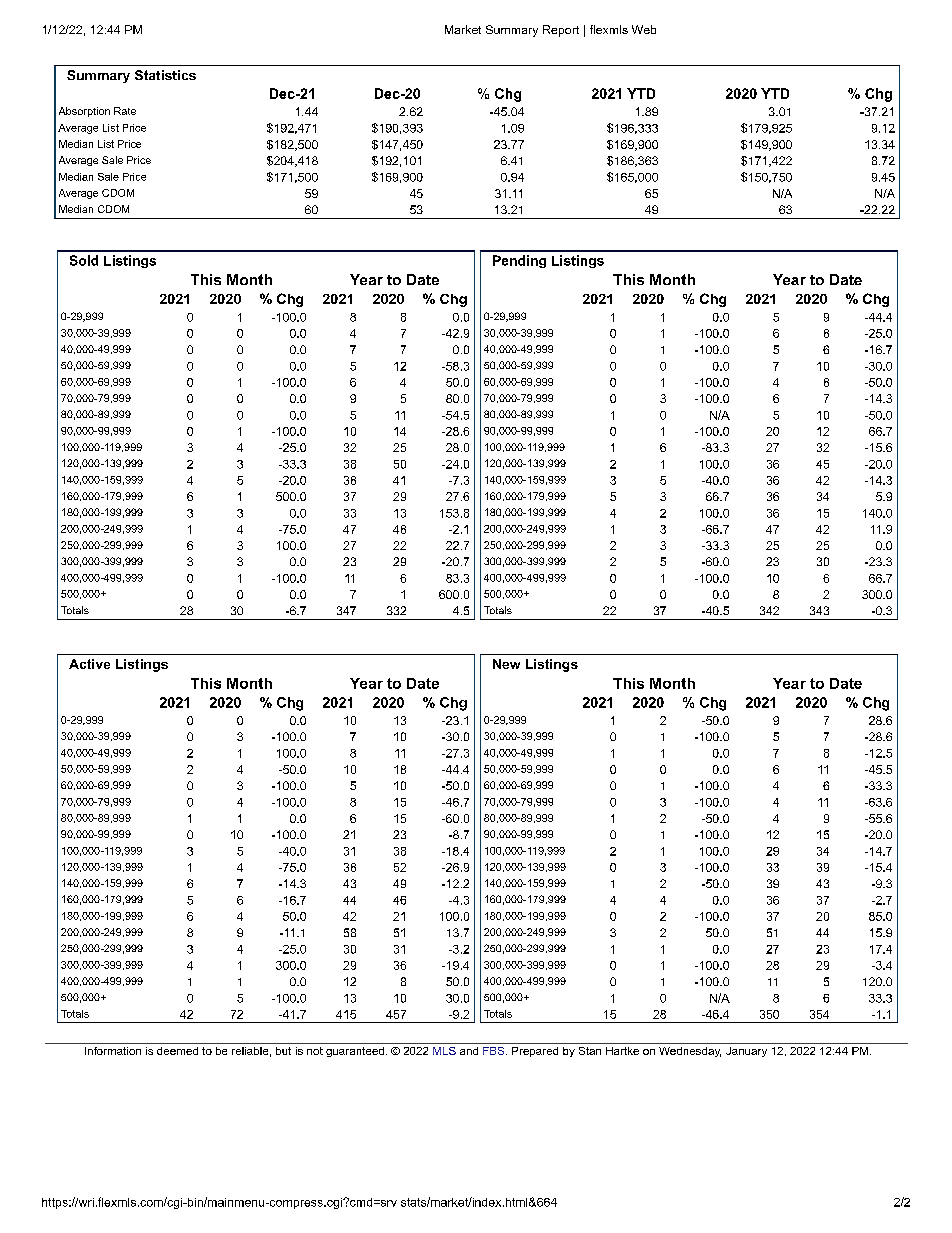 The width and height of the screenshot is (952, 1233). Describe the element at coordinates (469, 1051) in the screenshot. I see `and` at that location.
